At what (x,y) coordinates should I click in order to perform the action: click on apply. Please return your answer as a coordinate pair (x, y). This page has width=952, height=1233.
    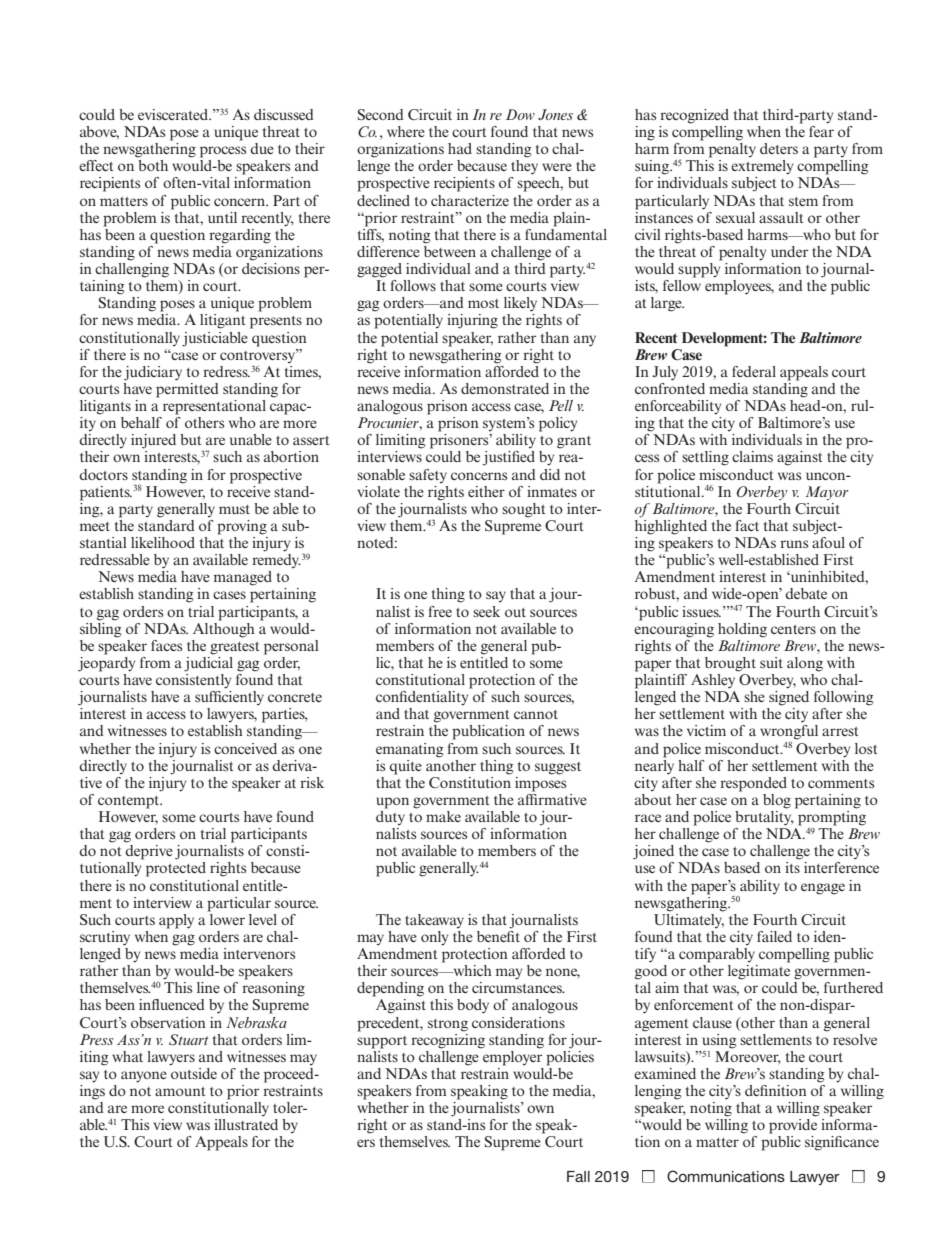
    Looking at the image, I should click on (176, 921).
